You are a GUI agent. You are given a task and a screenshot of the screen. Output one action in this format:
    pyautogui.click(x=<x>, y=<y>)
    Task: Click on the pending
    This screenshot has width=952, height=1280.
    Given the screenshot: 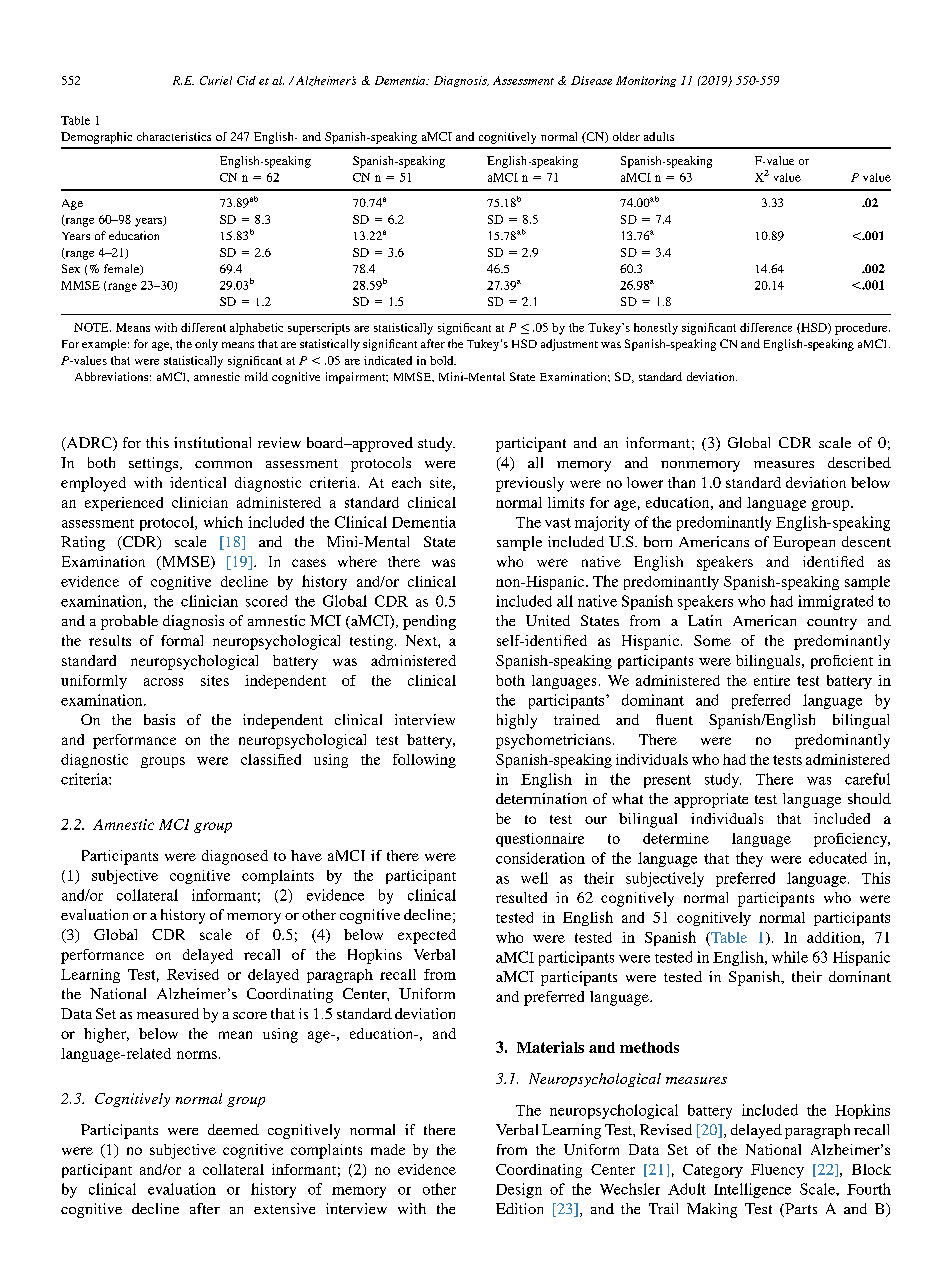 What is the action you would take?
    pyautogui.click(x=429, y=622)
